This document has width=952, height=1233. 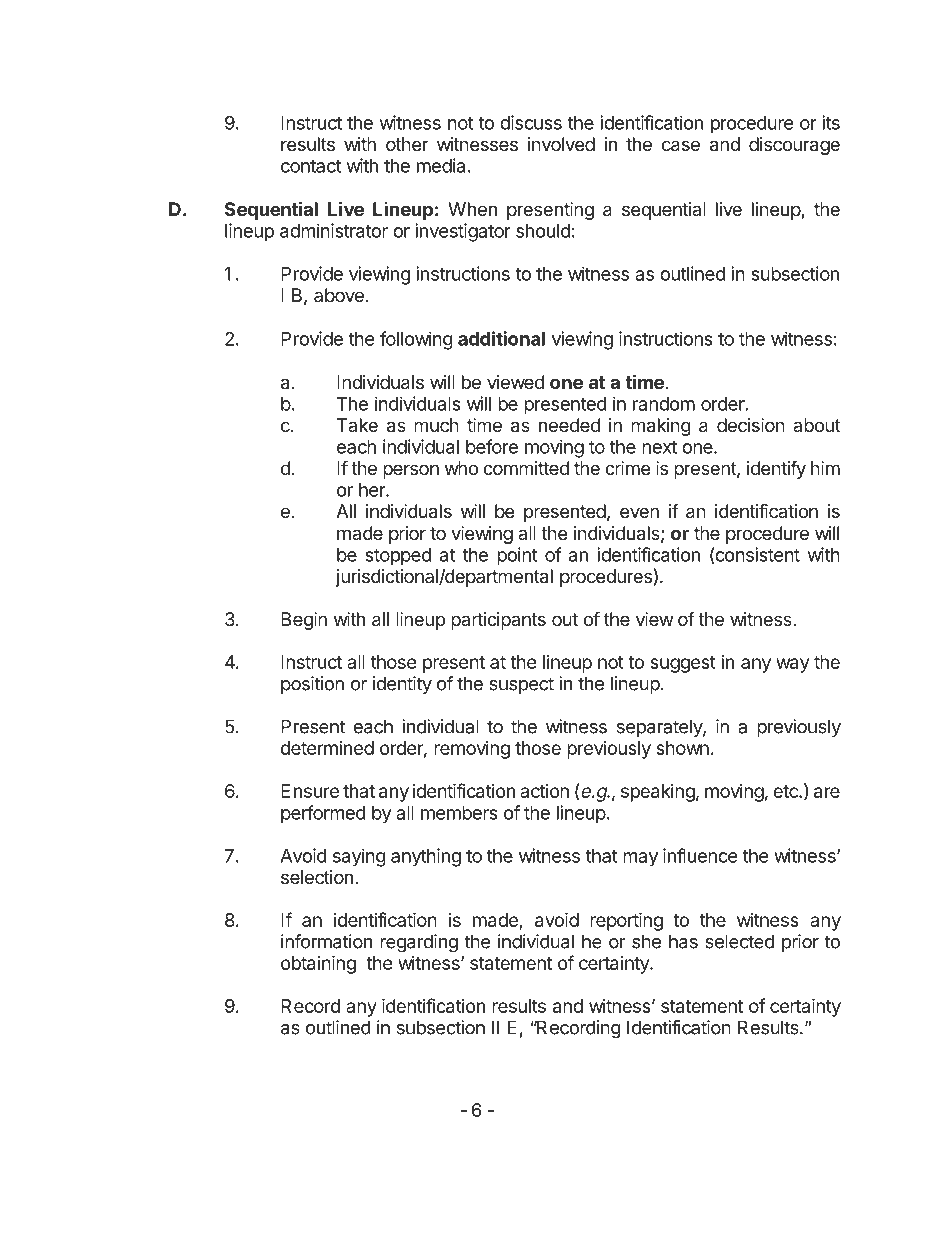 I want to click on decision, so click(x=751, y=425).
